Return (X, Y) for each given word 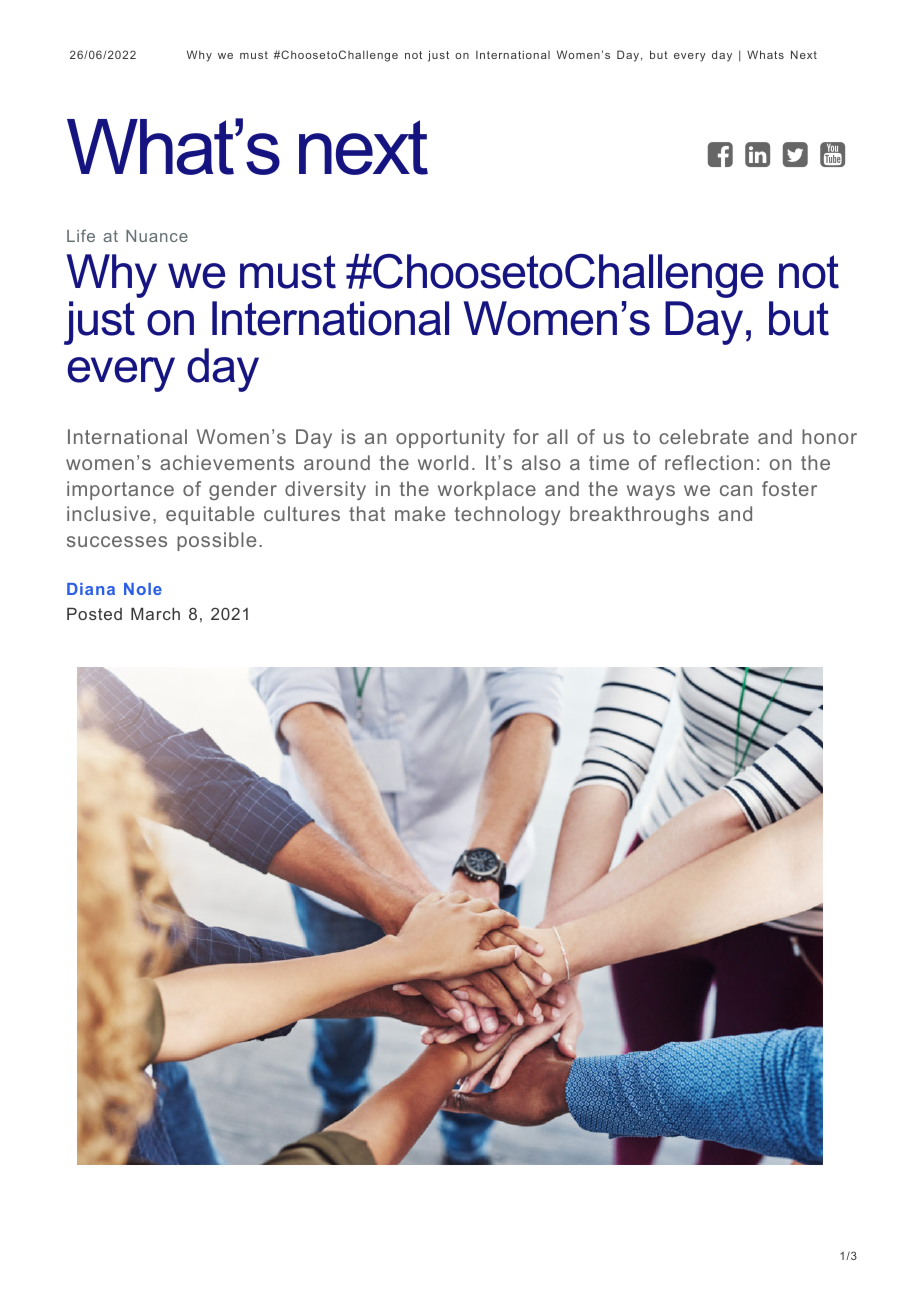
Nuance (157, 236)
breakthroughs (639, 515)
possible (216, 541)
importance (120, 490)
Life (81, 235)
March (155, 614)
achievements (227, 462)
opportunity (450, 438)
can (736, 490)
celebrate (704, 436)
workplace (487, 490)
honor (829, 436)
